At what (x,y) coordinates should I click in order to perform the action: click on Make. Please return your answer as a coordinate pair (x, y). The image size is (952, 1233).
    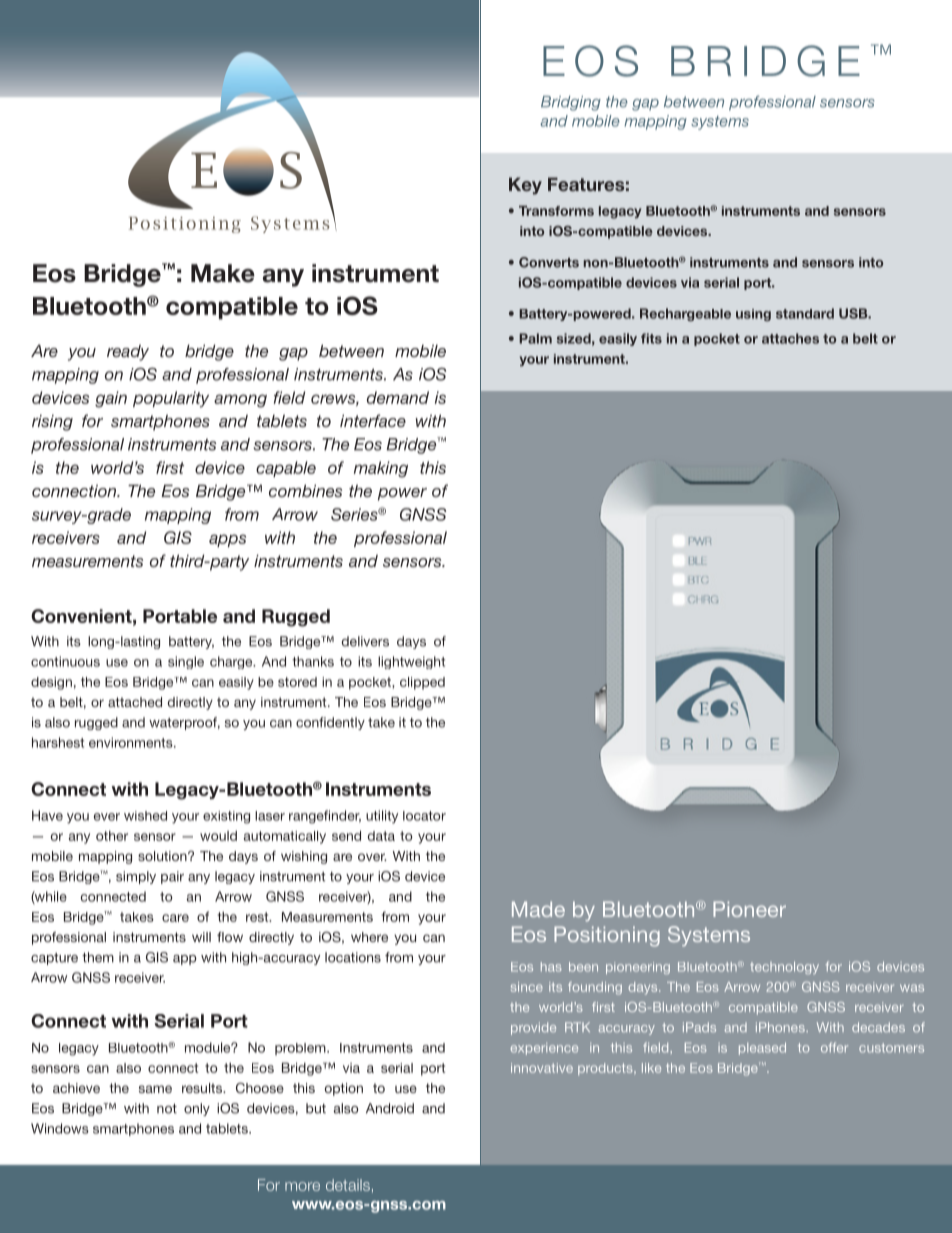
    Looking at the image, I should click on (223, 273).
